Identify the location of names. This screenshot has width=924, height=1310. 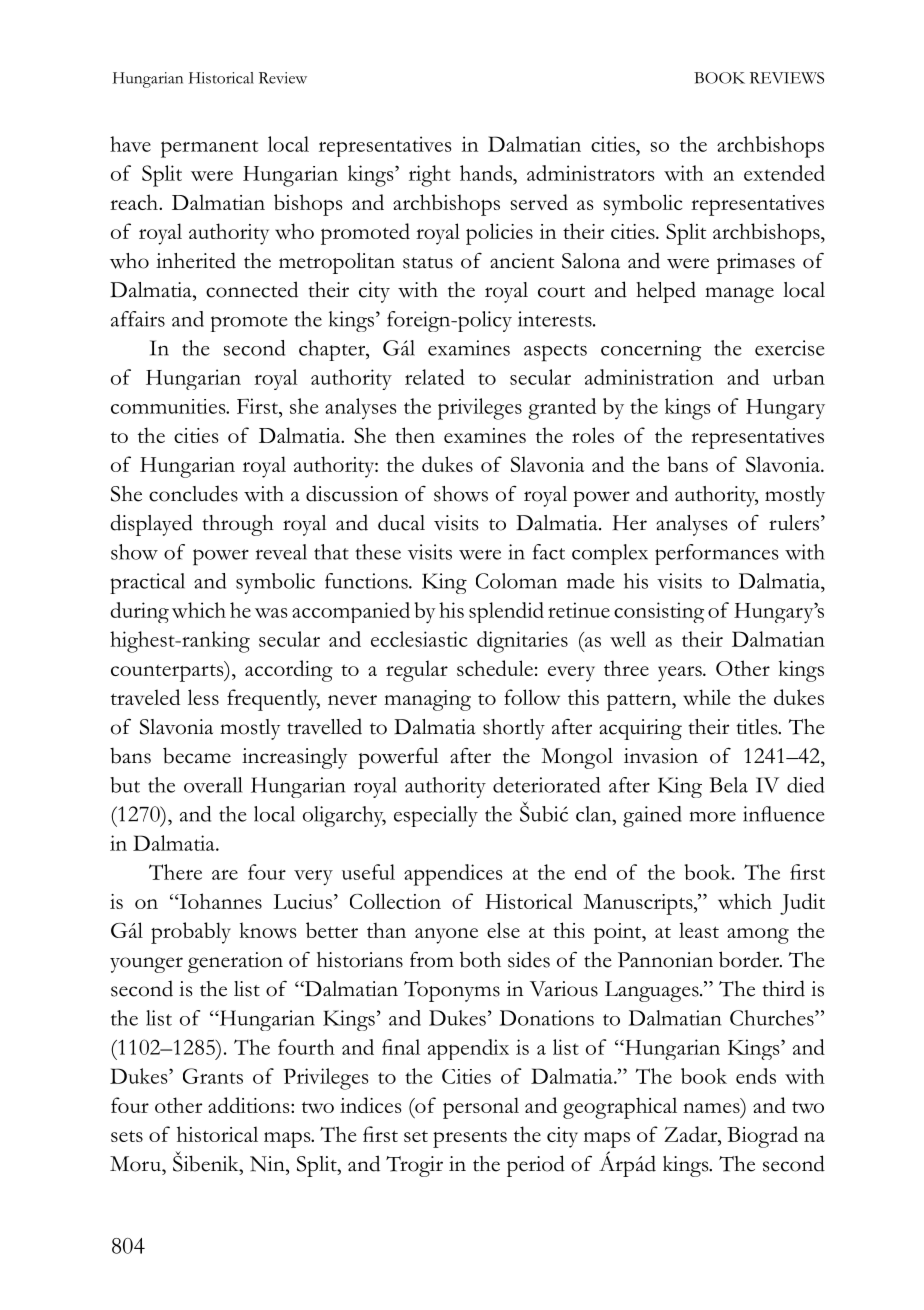
(711, 1108).
